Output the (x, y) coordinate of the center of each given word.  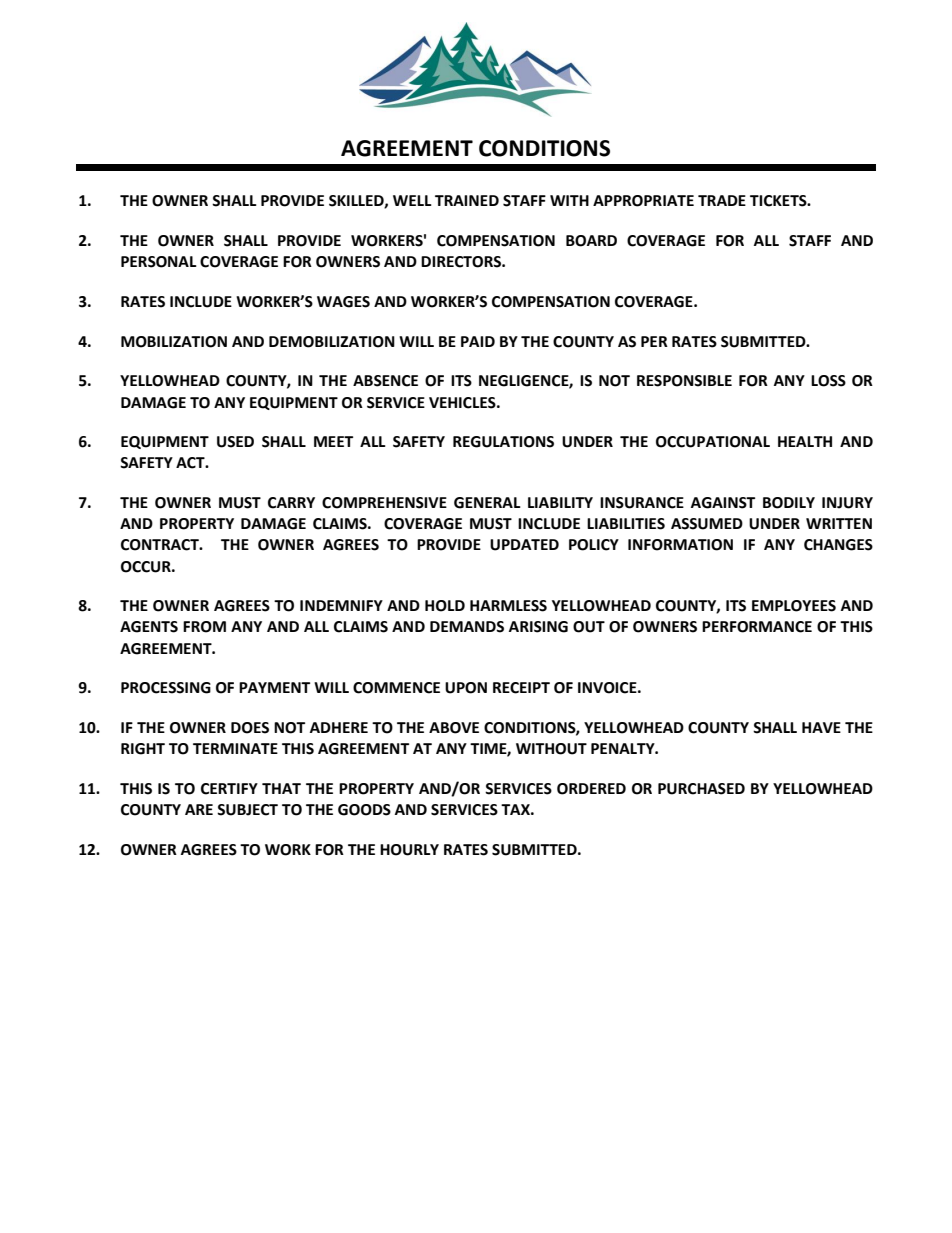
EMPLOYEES (794, 606)
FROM (204, 627)
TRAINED (467, 200)
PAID (478, 341)
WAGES (343, 302)
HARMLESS (508, 606)
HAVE (821, 727)
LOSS (828, 381)
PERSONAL (159, 262)
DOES (250, 728)
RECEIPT (521, 688)
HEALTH (805, 441)
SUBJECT (247, 810)
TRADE (722, 200)
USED (235, 442)
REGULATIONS (503, 442)
